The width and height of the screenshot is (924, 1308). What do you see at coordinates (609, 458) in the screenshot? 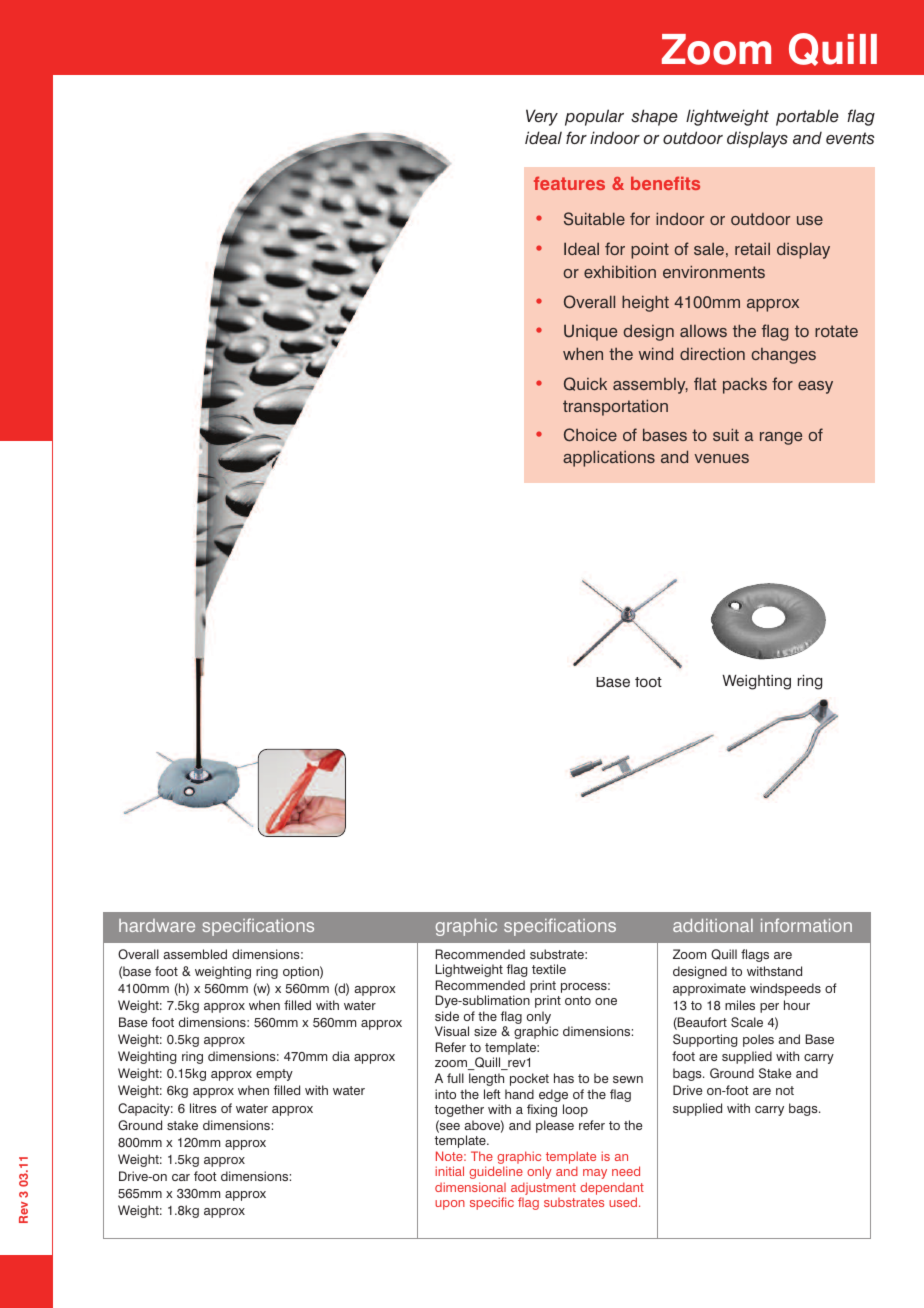
I see `applications` at bounding box center [609, 458].
